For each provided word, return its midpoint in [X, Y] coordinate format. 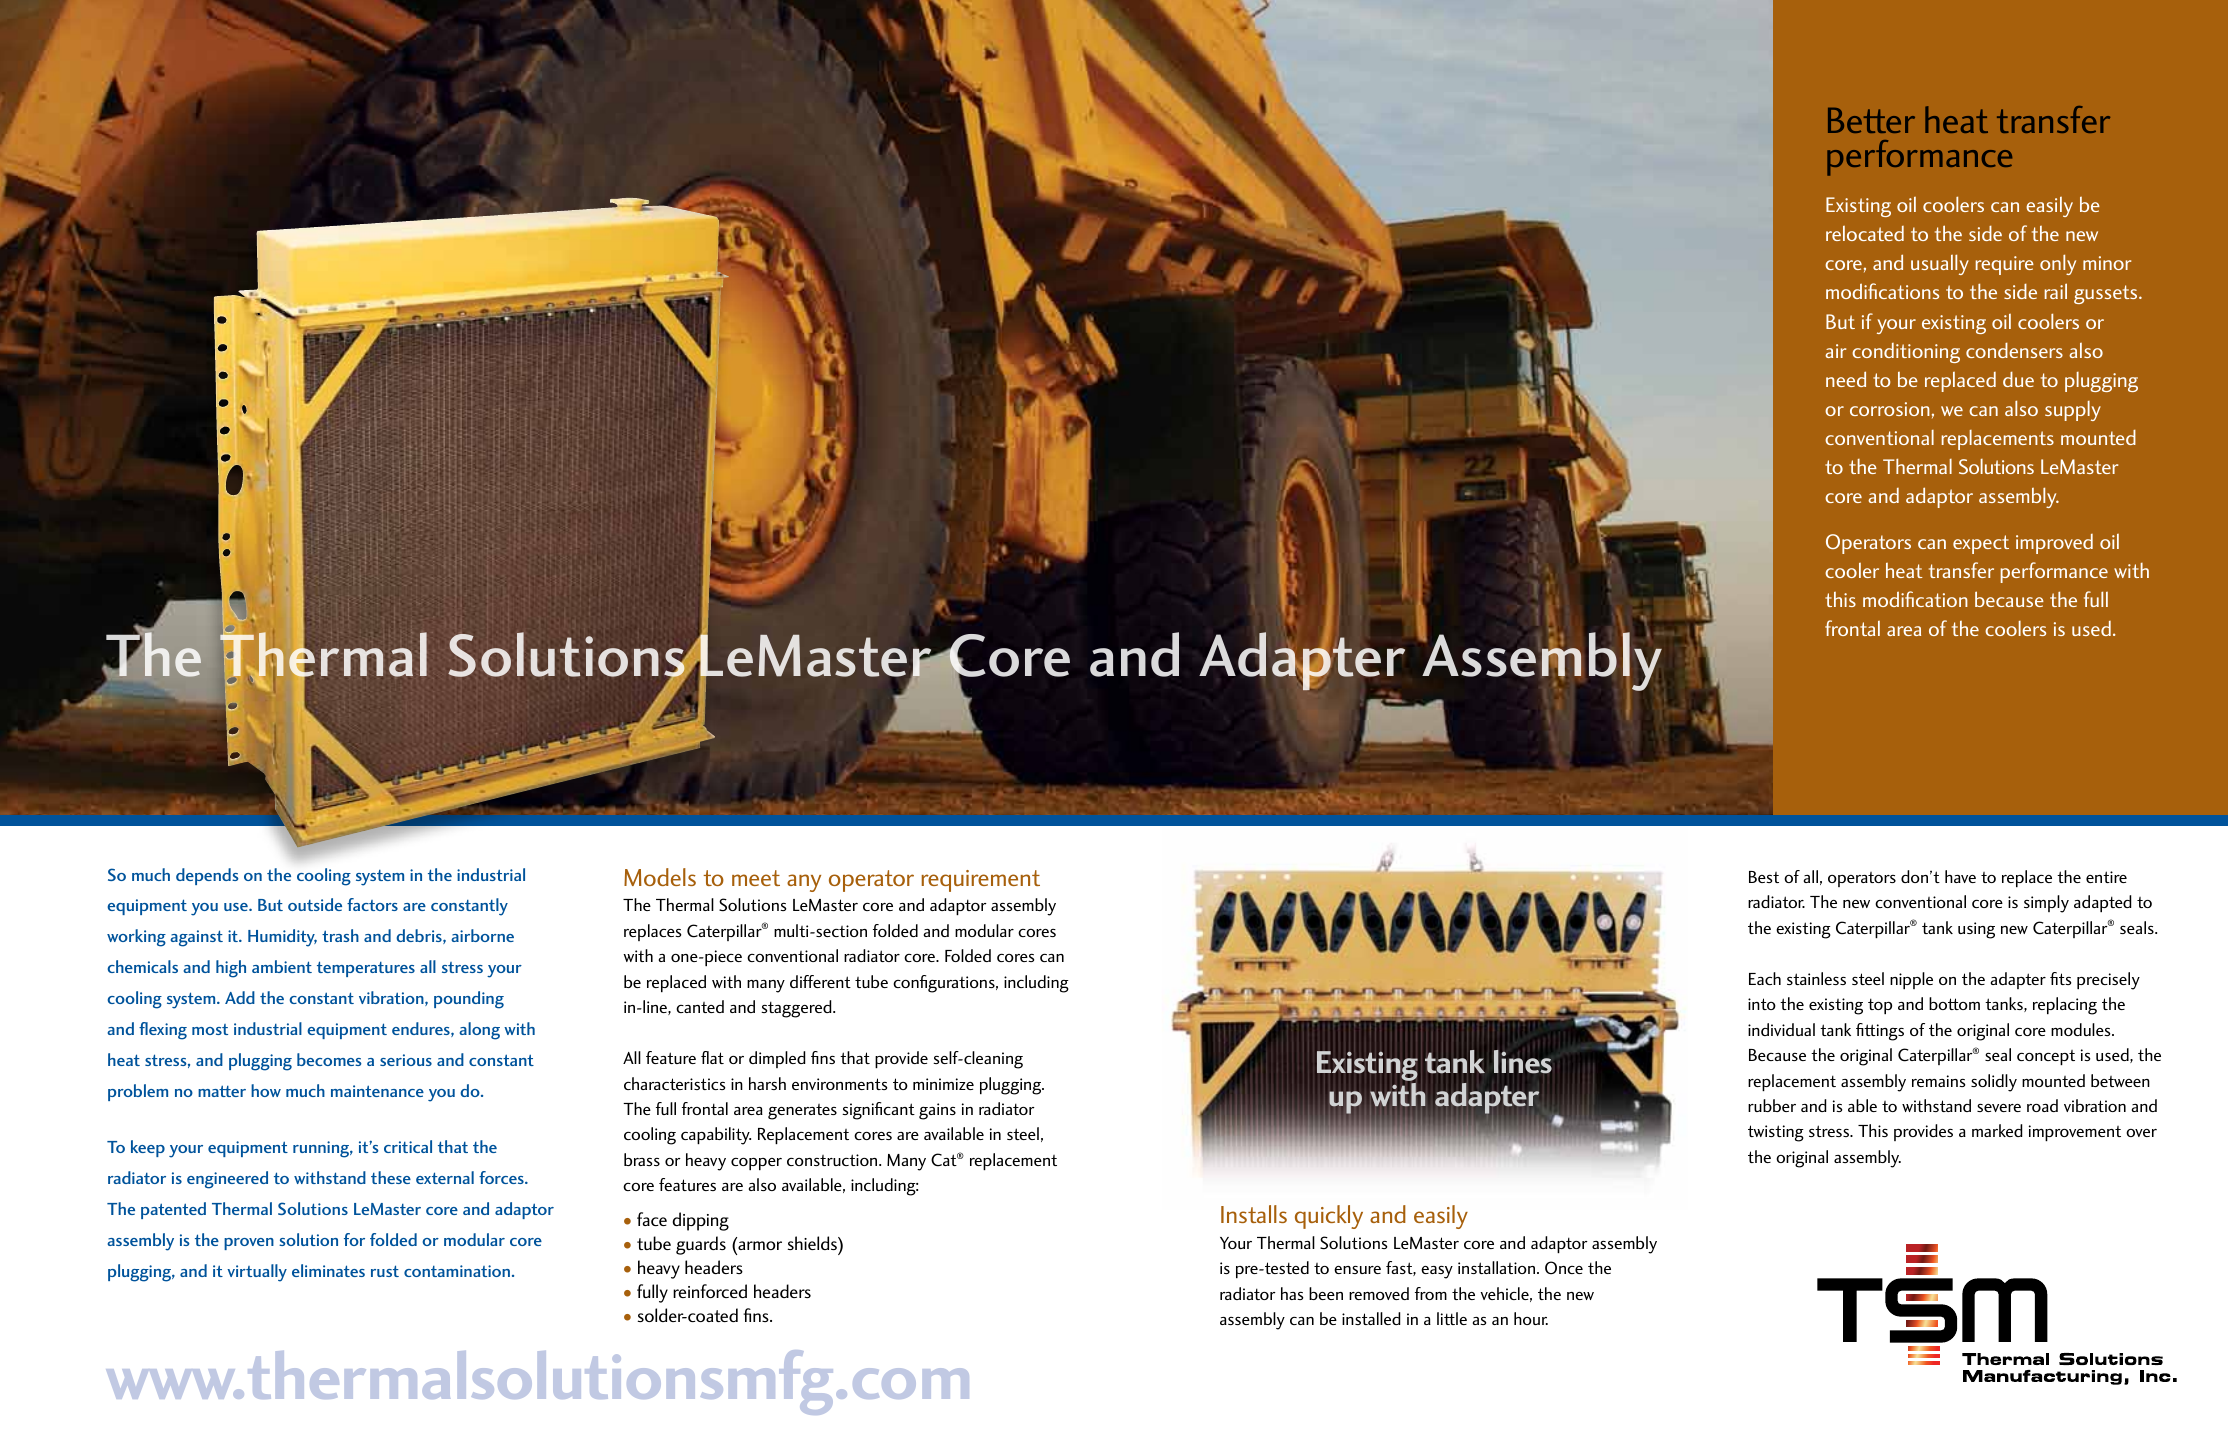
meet [756, 878]
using [1976, 930]
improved [2054, 544]
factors [372, 904]
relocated [1865, 233]
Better [1871, 120]
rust [385, 1271]
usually [1940, 264]
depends [207, 876]
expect [1981, 544]
